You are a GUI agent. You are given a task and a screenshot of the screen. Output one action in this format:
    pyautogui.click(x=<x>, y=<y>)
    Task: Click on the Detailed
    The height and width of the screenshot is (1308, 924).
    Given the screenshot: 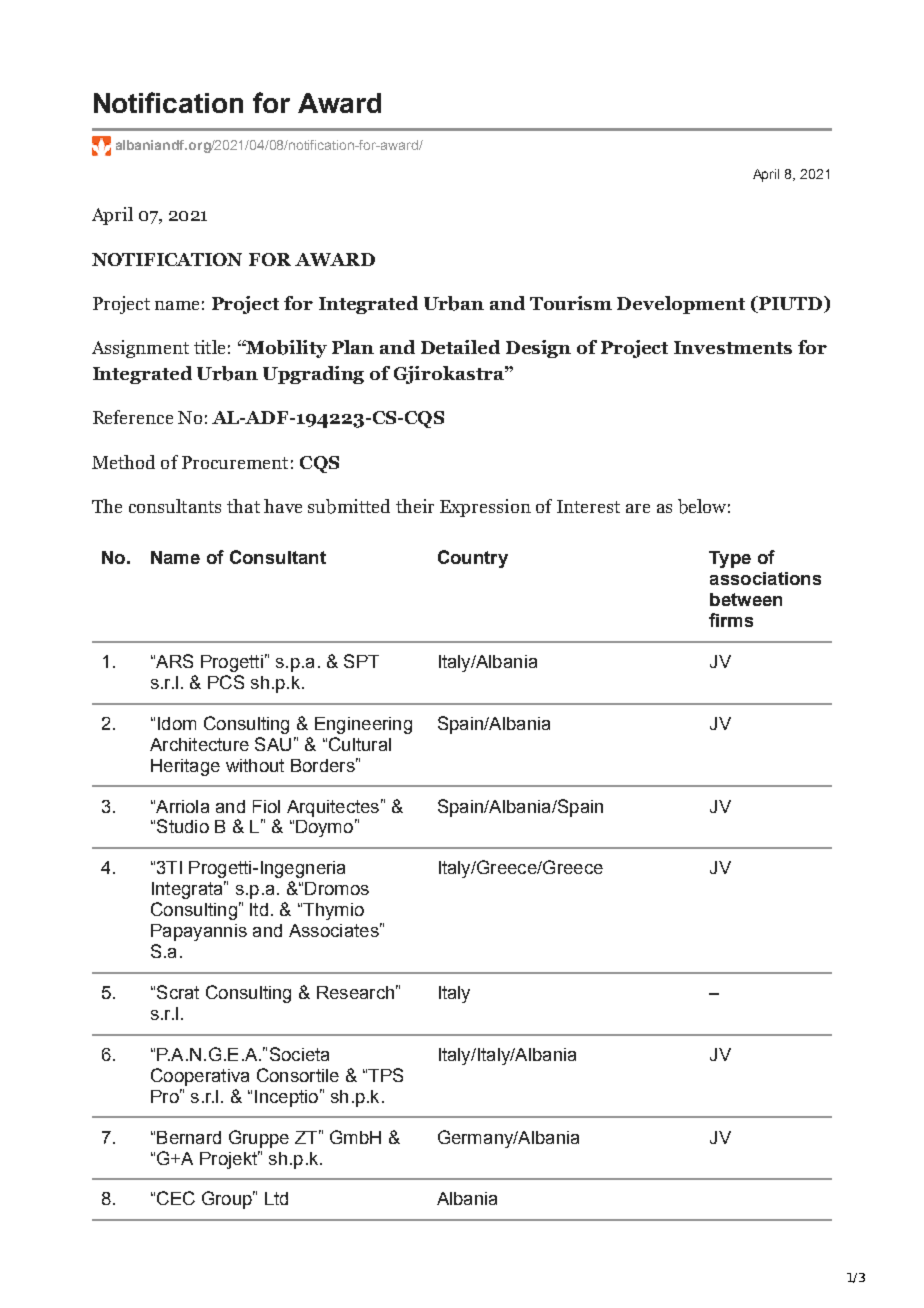 What is the action you would take?
    pyautogui.click(x=460, y=347)
